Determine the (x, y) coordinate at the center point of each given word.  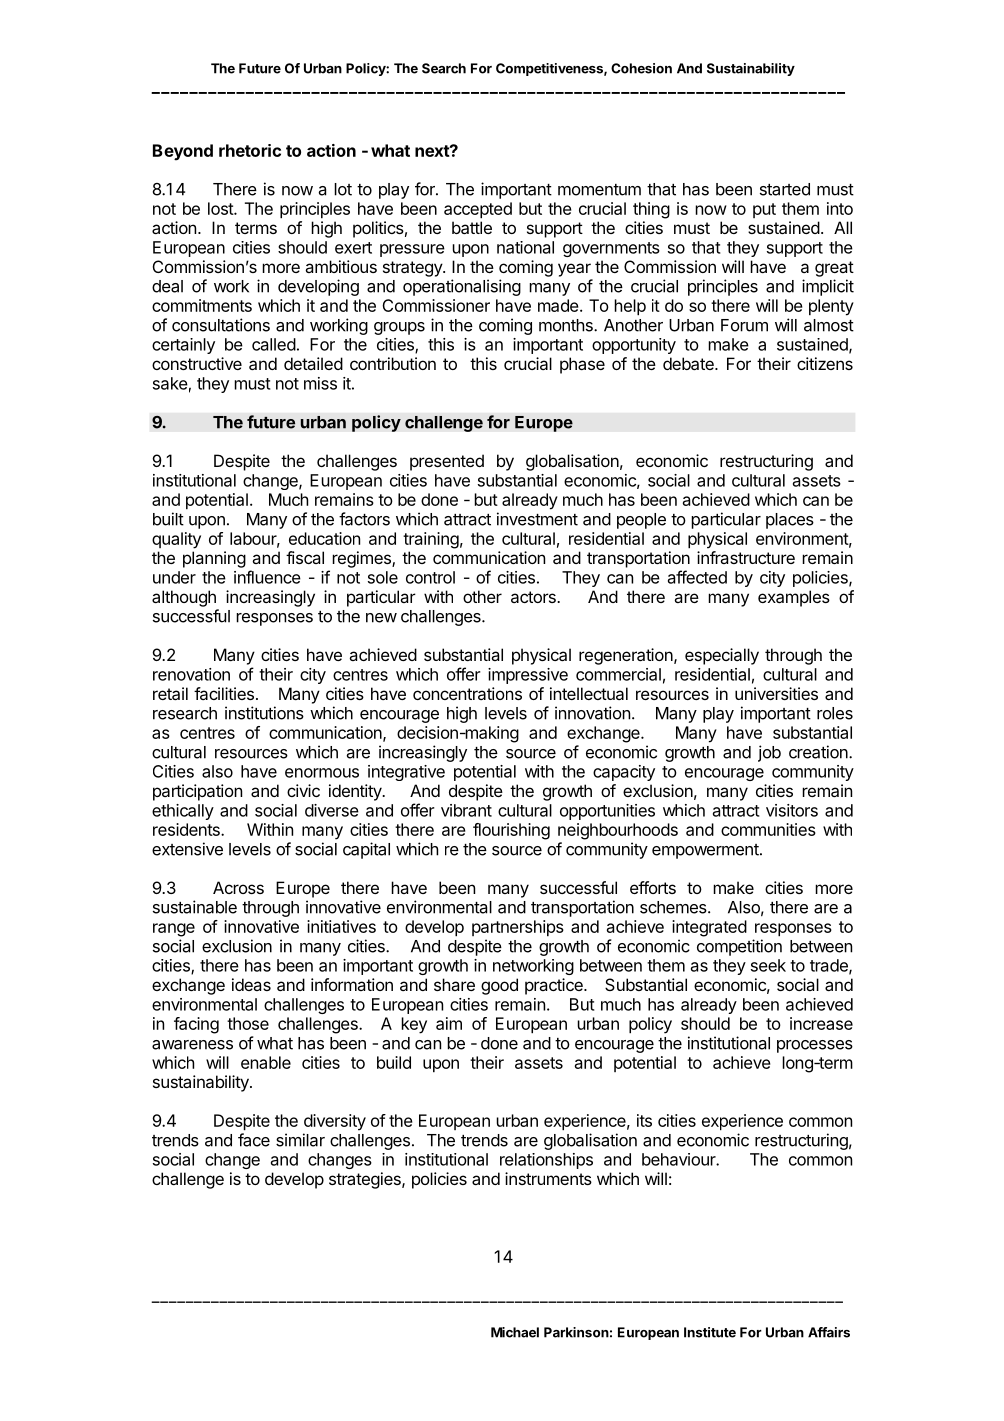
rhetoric (250, 150)
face (254, 1140)
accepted (478, 210)
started (785, 189)
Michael (515, 1332)
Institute (710, 1332)
